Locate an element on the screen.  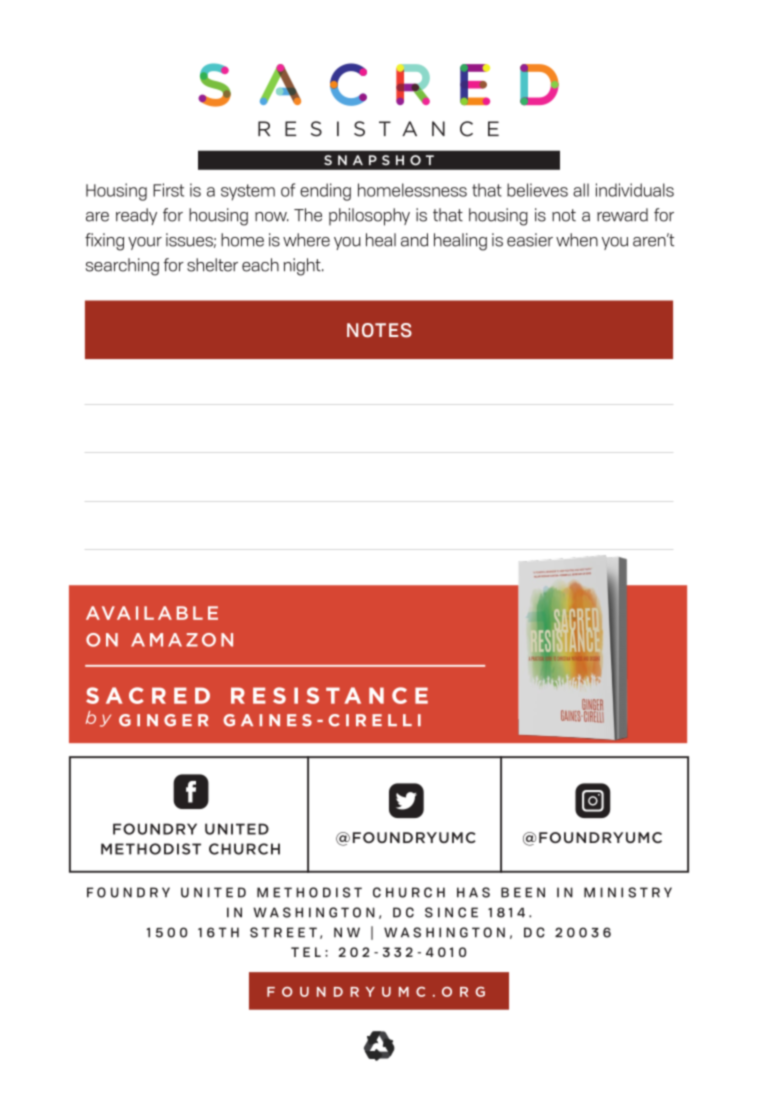
TEL is located at coordinates (306, 952).
